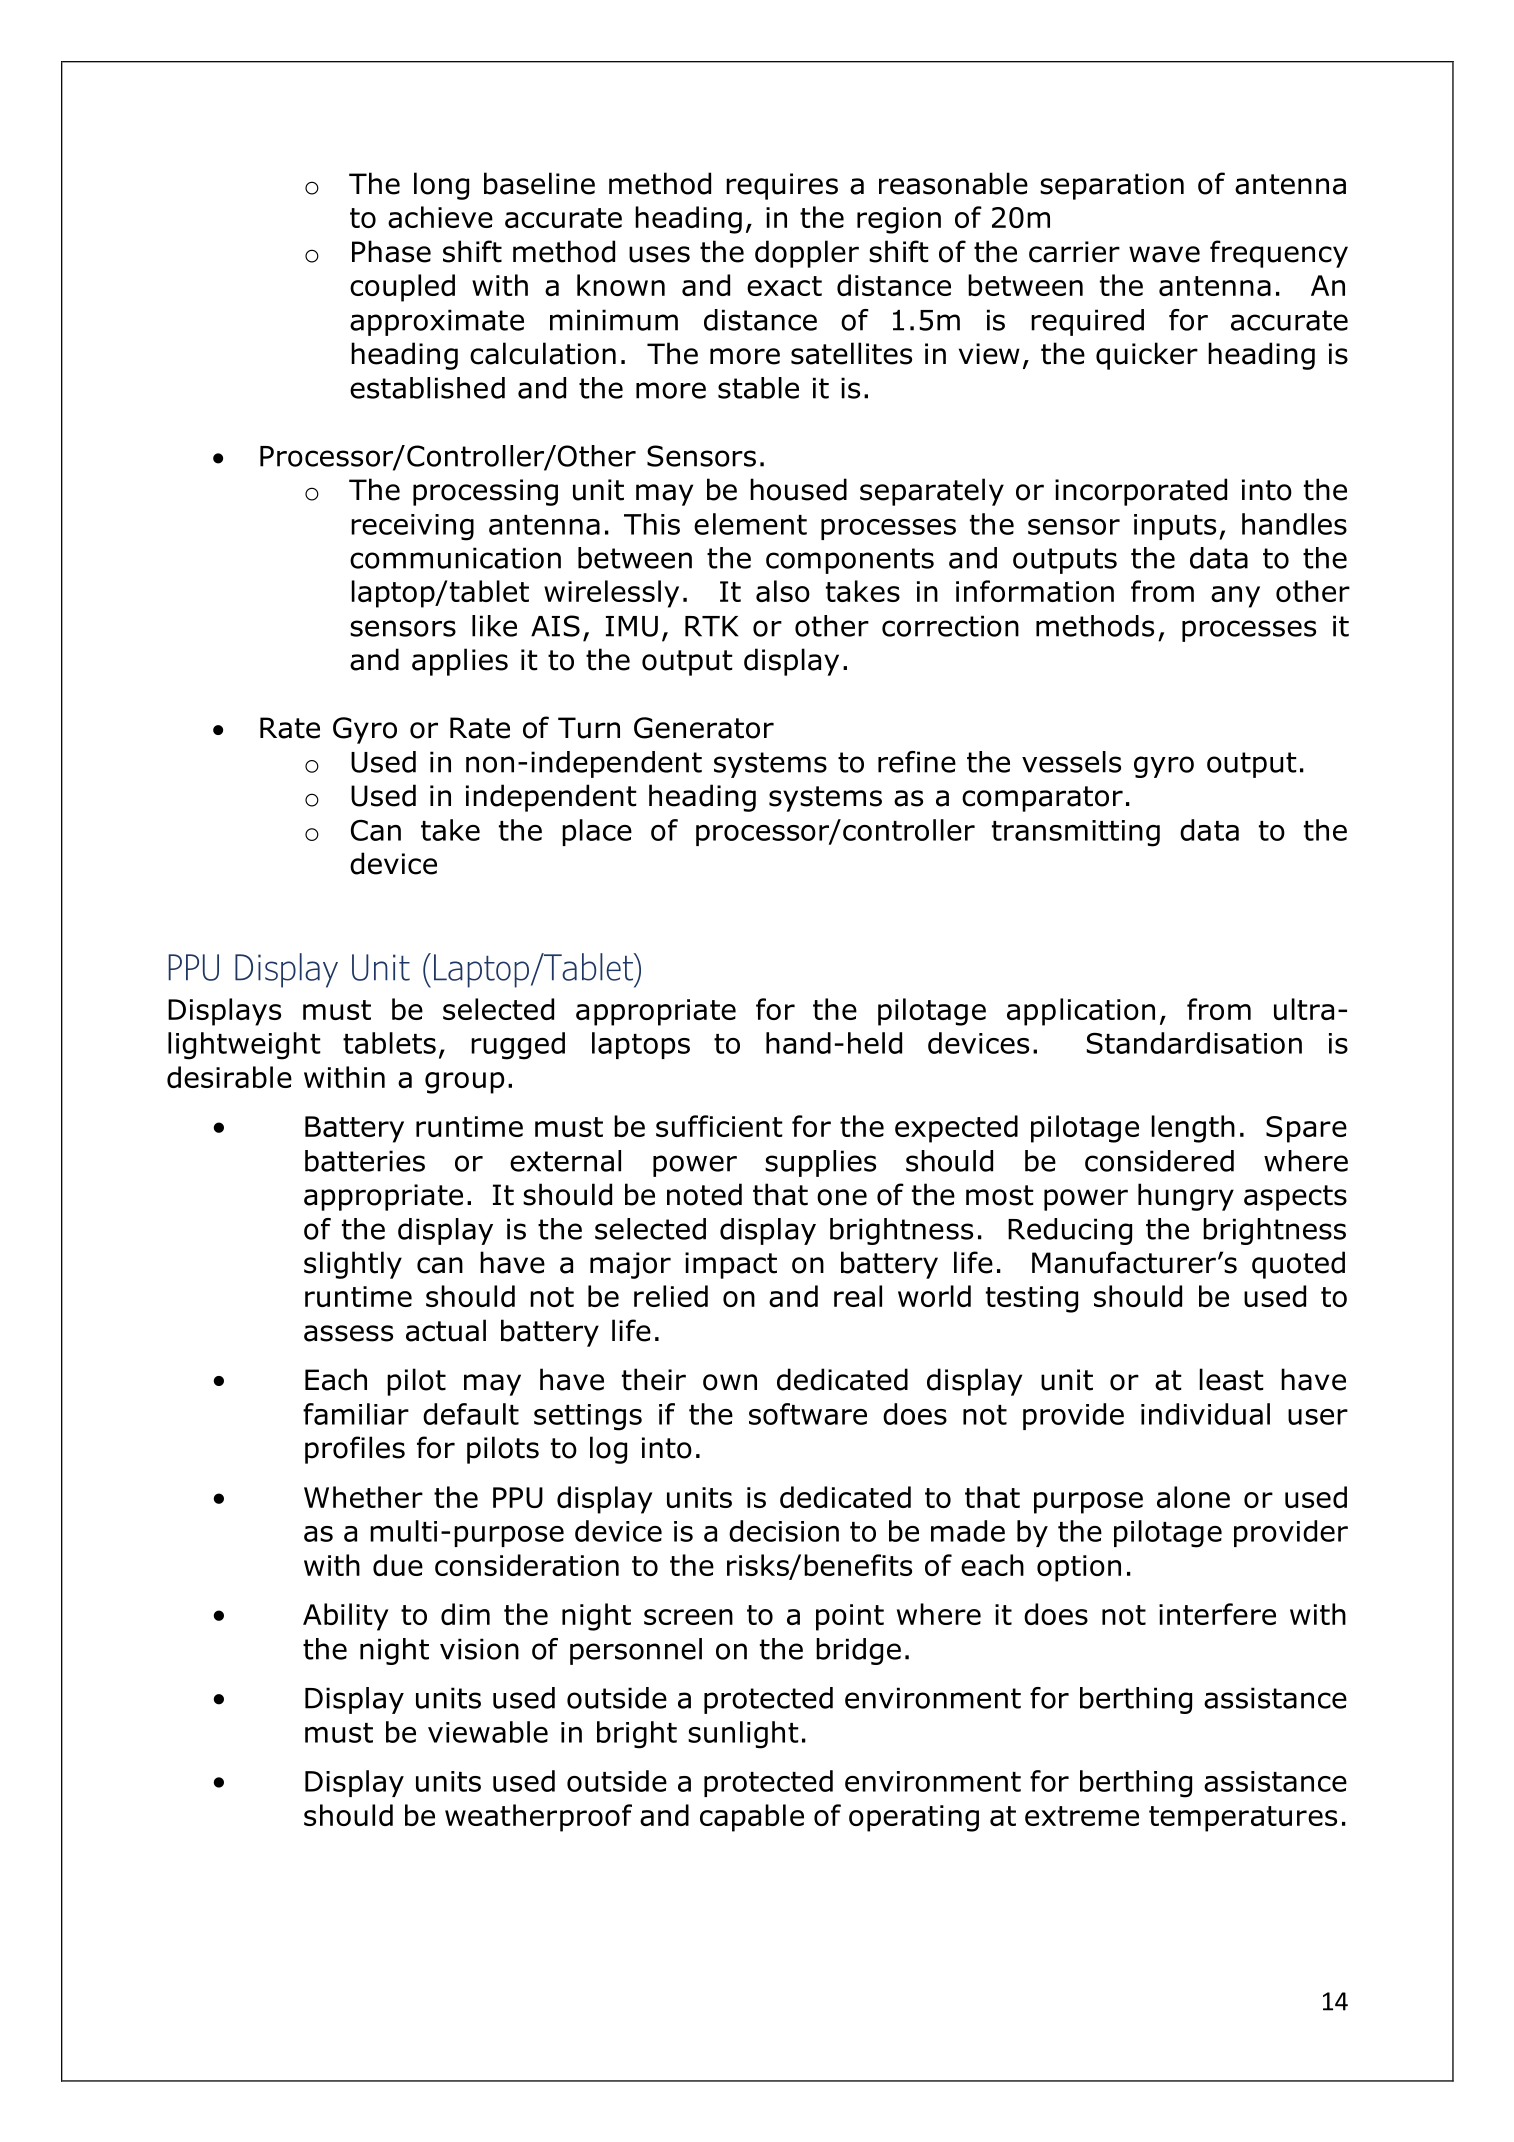 The height and width of the screenshot is (2142, 1514). I want to click on weatherproof, so click(538, 1818).
